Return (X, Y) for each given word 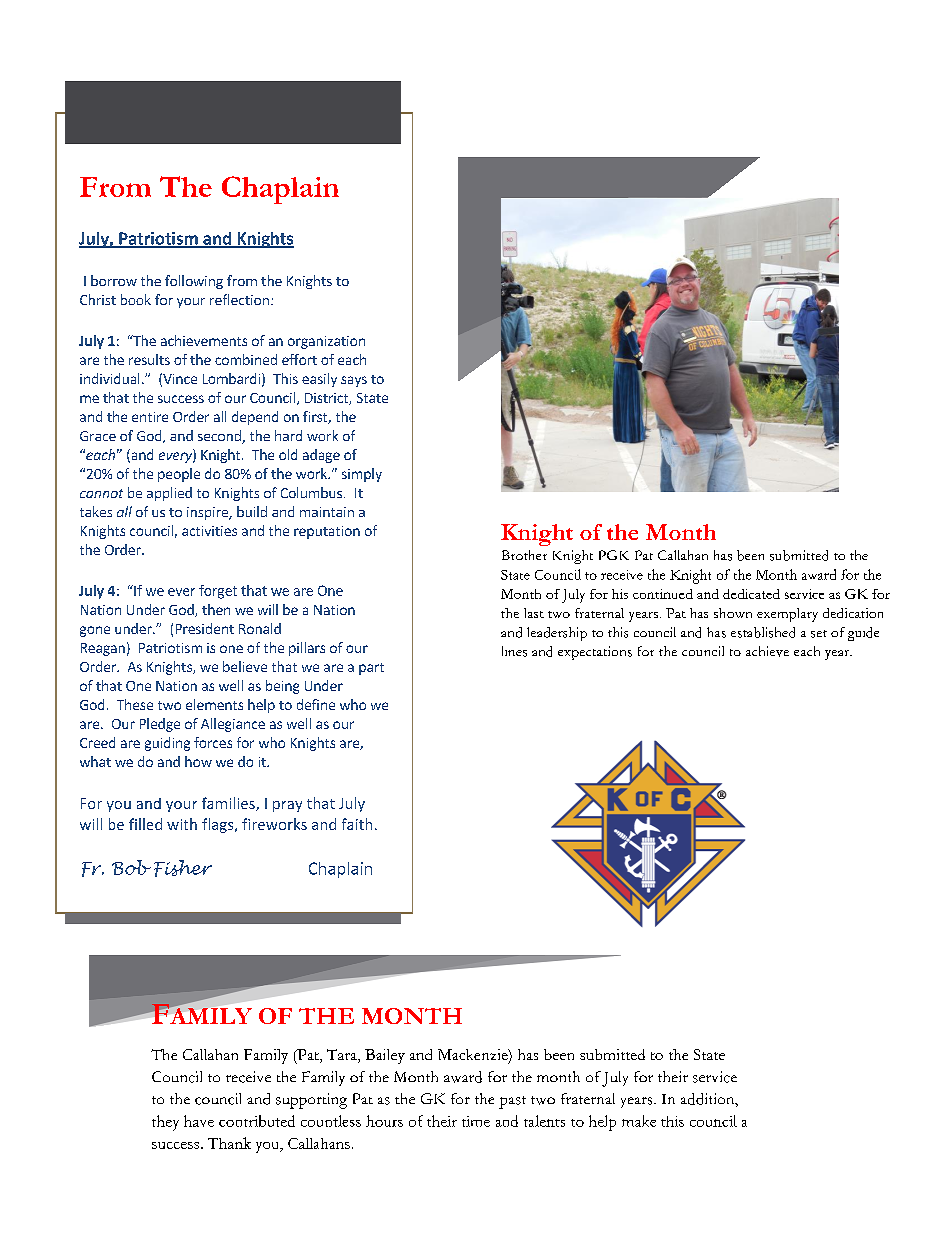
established (763, 632)
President (205, 628)
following (194, 282)
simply (362, 475)
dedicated (751, 594)
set (819, 634)
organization (326, 342)
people (179, 475)
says (354, 381)
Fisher (183, 868)
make (639, 1121)
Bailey (385, 1056)
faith (357, 824)
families (229, 804)
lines (514, 651)
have (199, 1121)
